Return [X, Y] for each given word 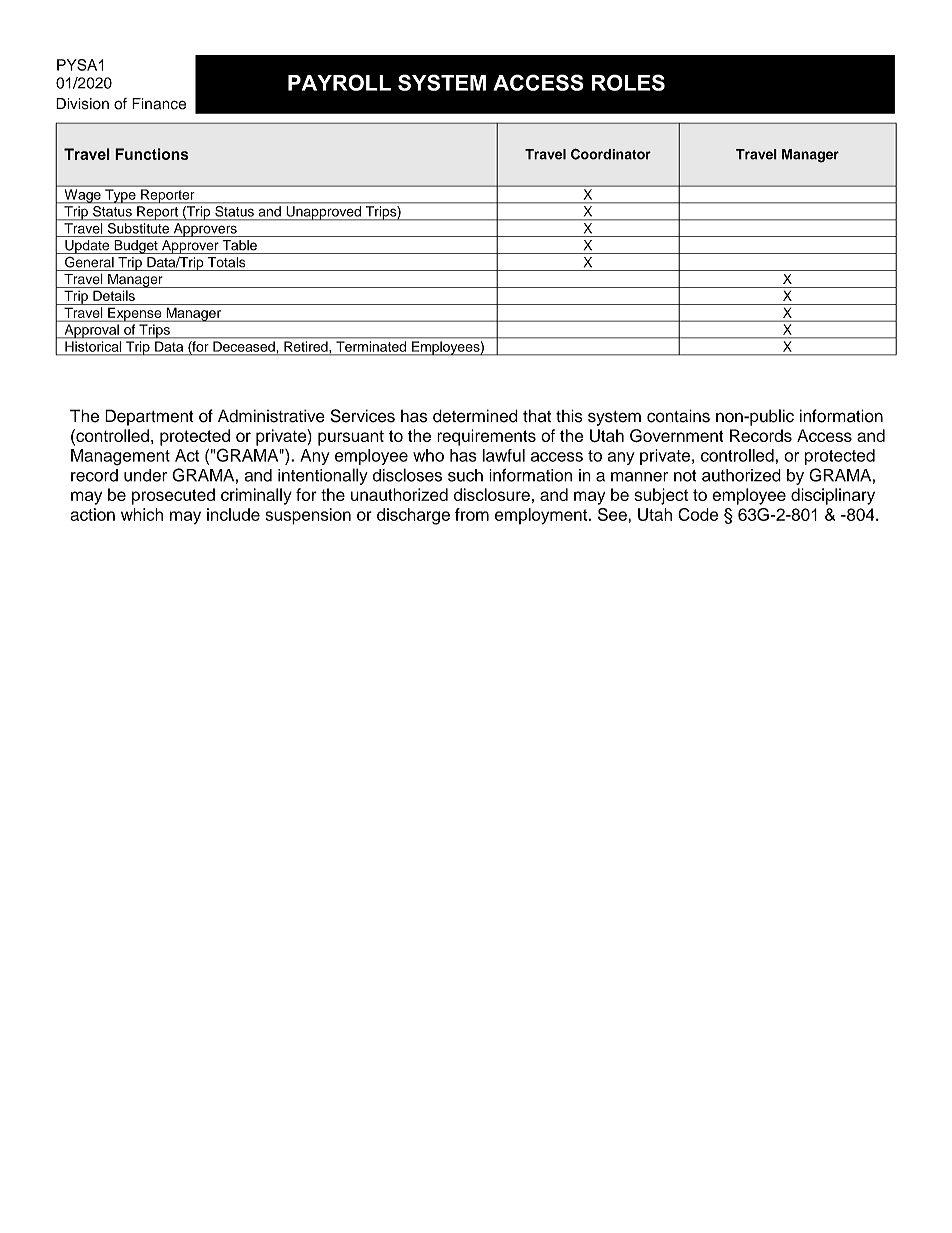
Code [698, 514]
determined [475, 416]
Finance [159, 104]
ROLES [628, 82]
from [472, 514]
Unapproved [323, 213]
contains [678, 416]
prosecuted [173, 496]
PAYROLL [339, 82]
